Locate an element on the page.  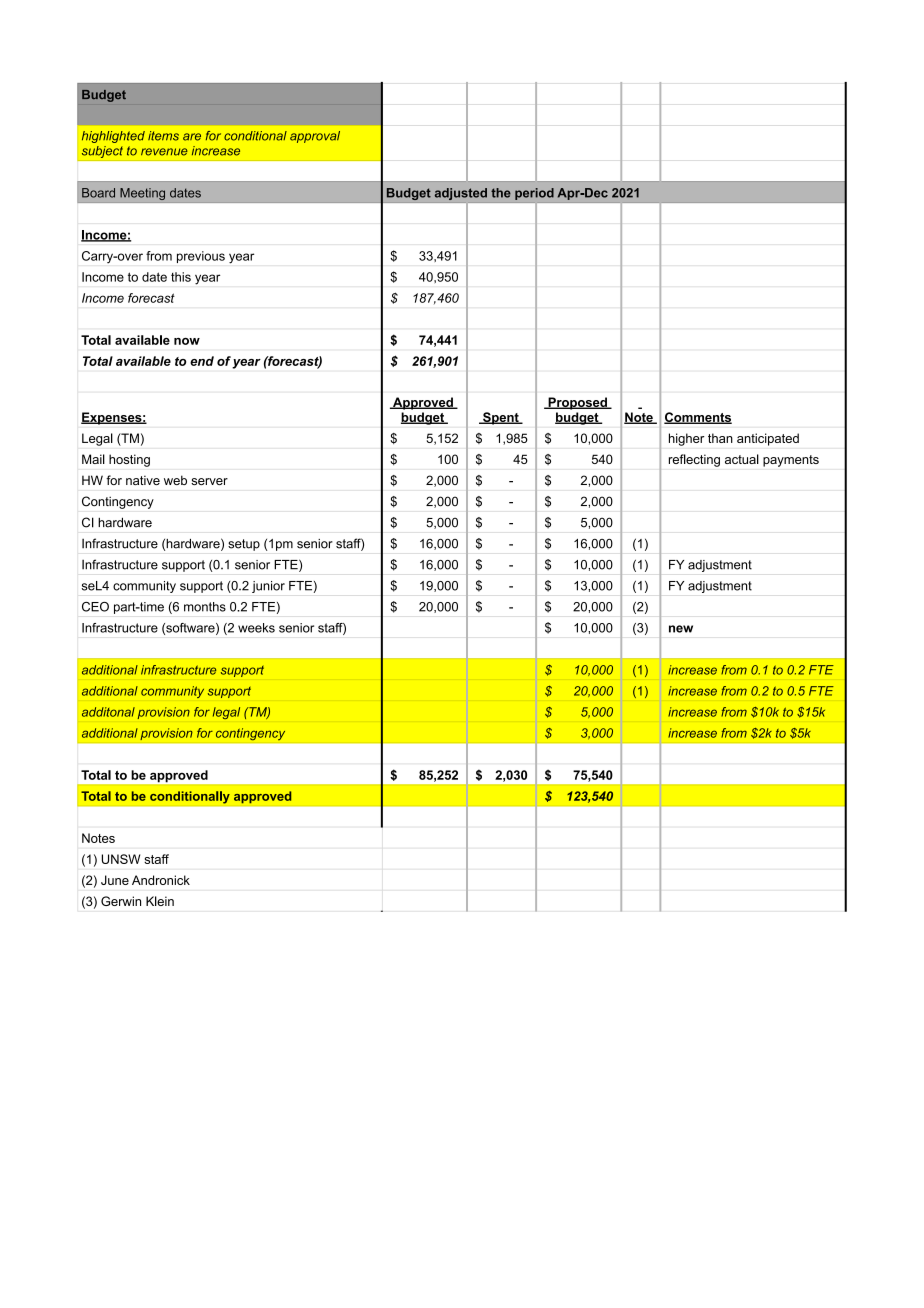
new is located at coordinates (681, 629).
